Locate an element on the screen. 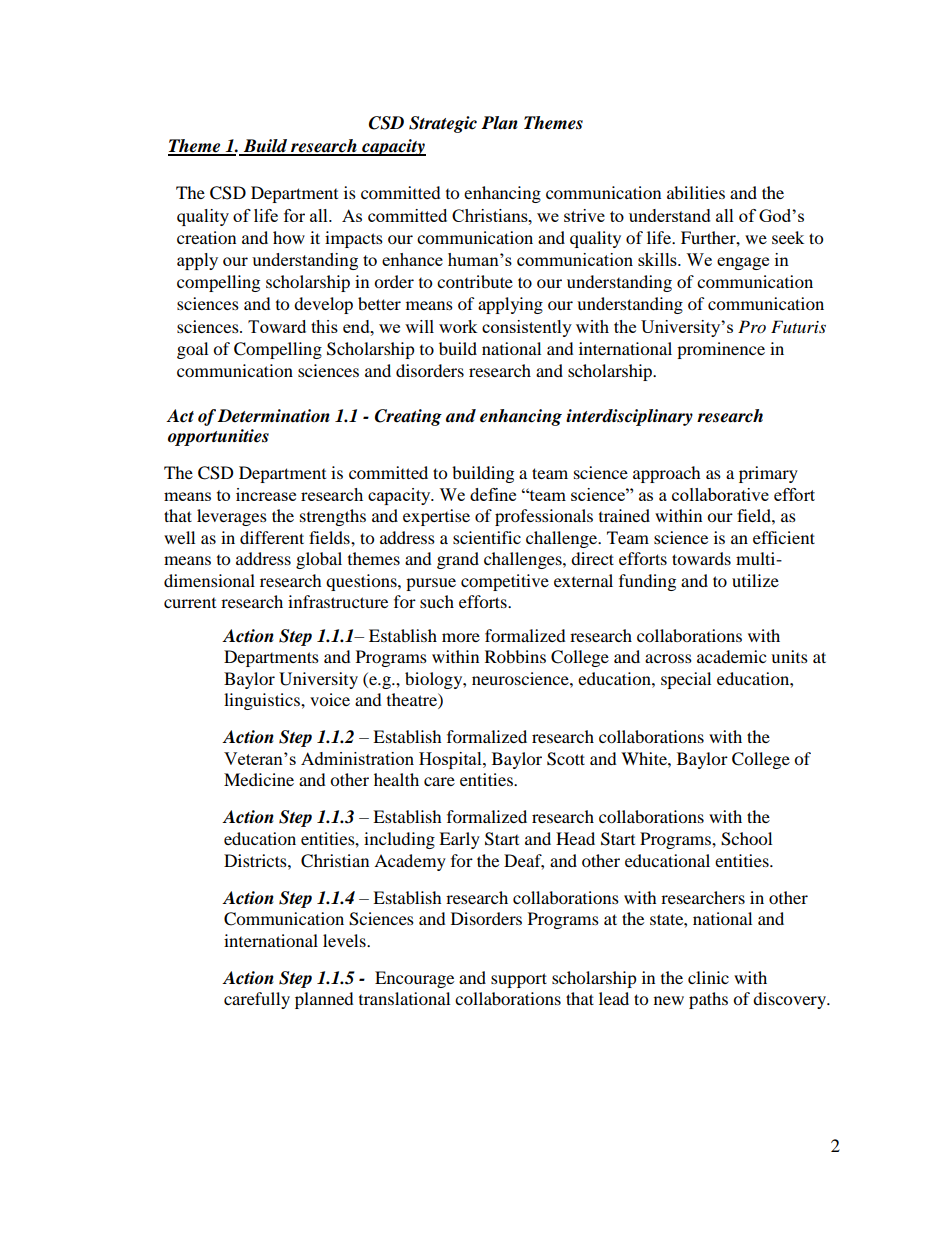  utilize is located at coordinates (755, 580).
